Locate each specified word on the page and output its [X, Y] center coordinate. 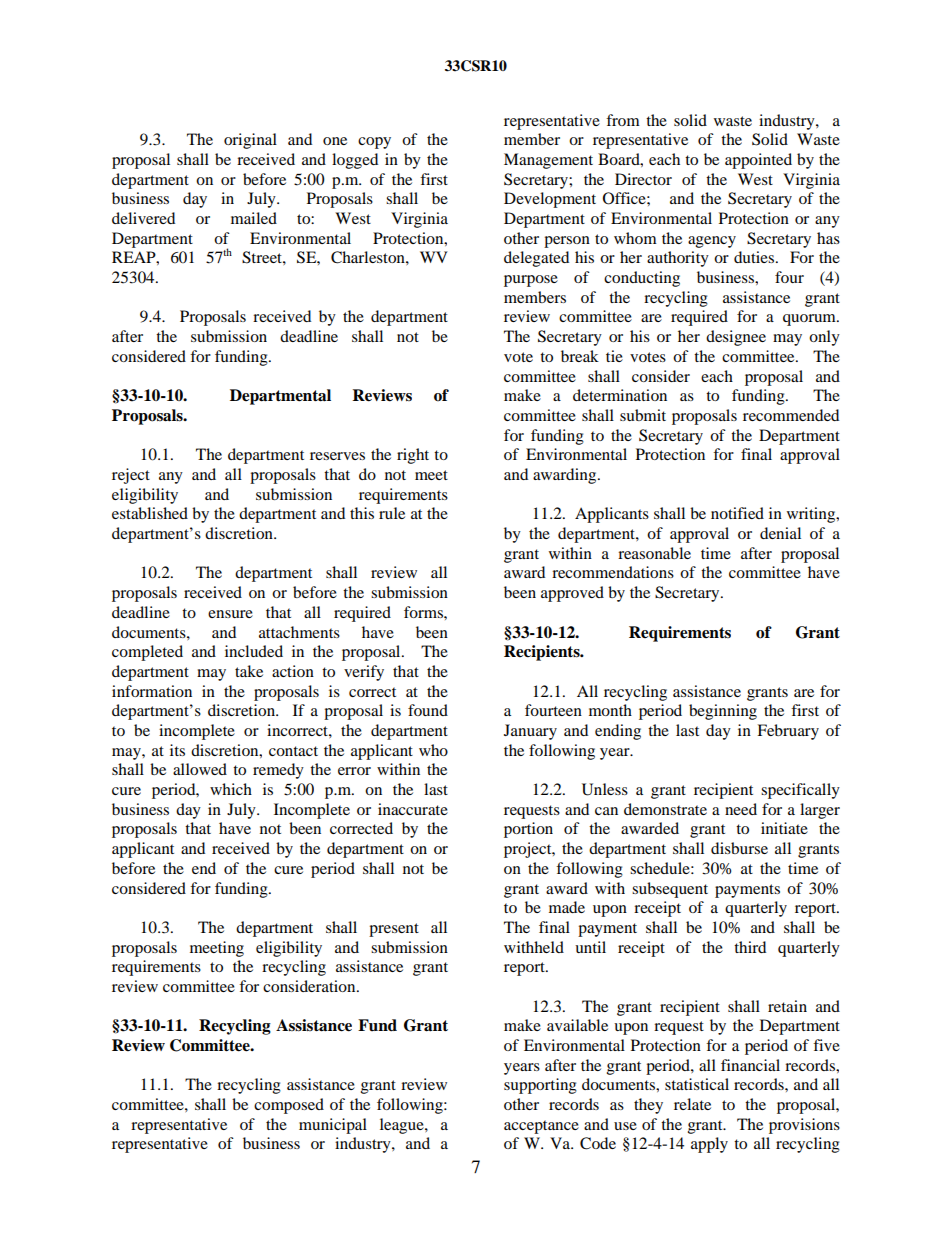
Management [548, 161]
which [231, 789]
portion [528, 830]
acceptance [541, 1127]
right [413, 456]
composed [289, 1106]
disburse [739, 848]
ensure [230, 614]
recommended [791, 415]
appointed [758, 161]
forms [424, 612]
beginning [723, 712]
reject [131, 476]
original [250, 141]
